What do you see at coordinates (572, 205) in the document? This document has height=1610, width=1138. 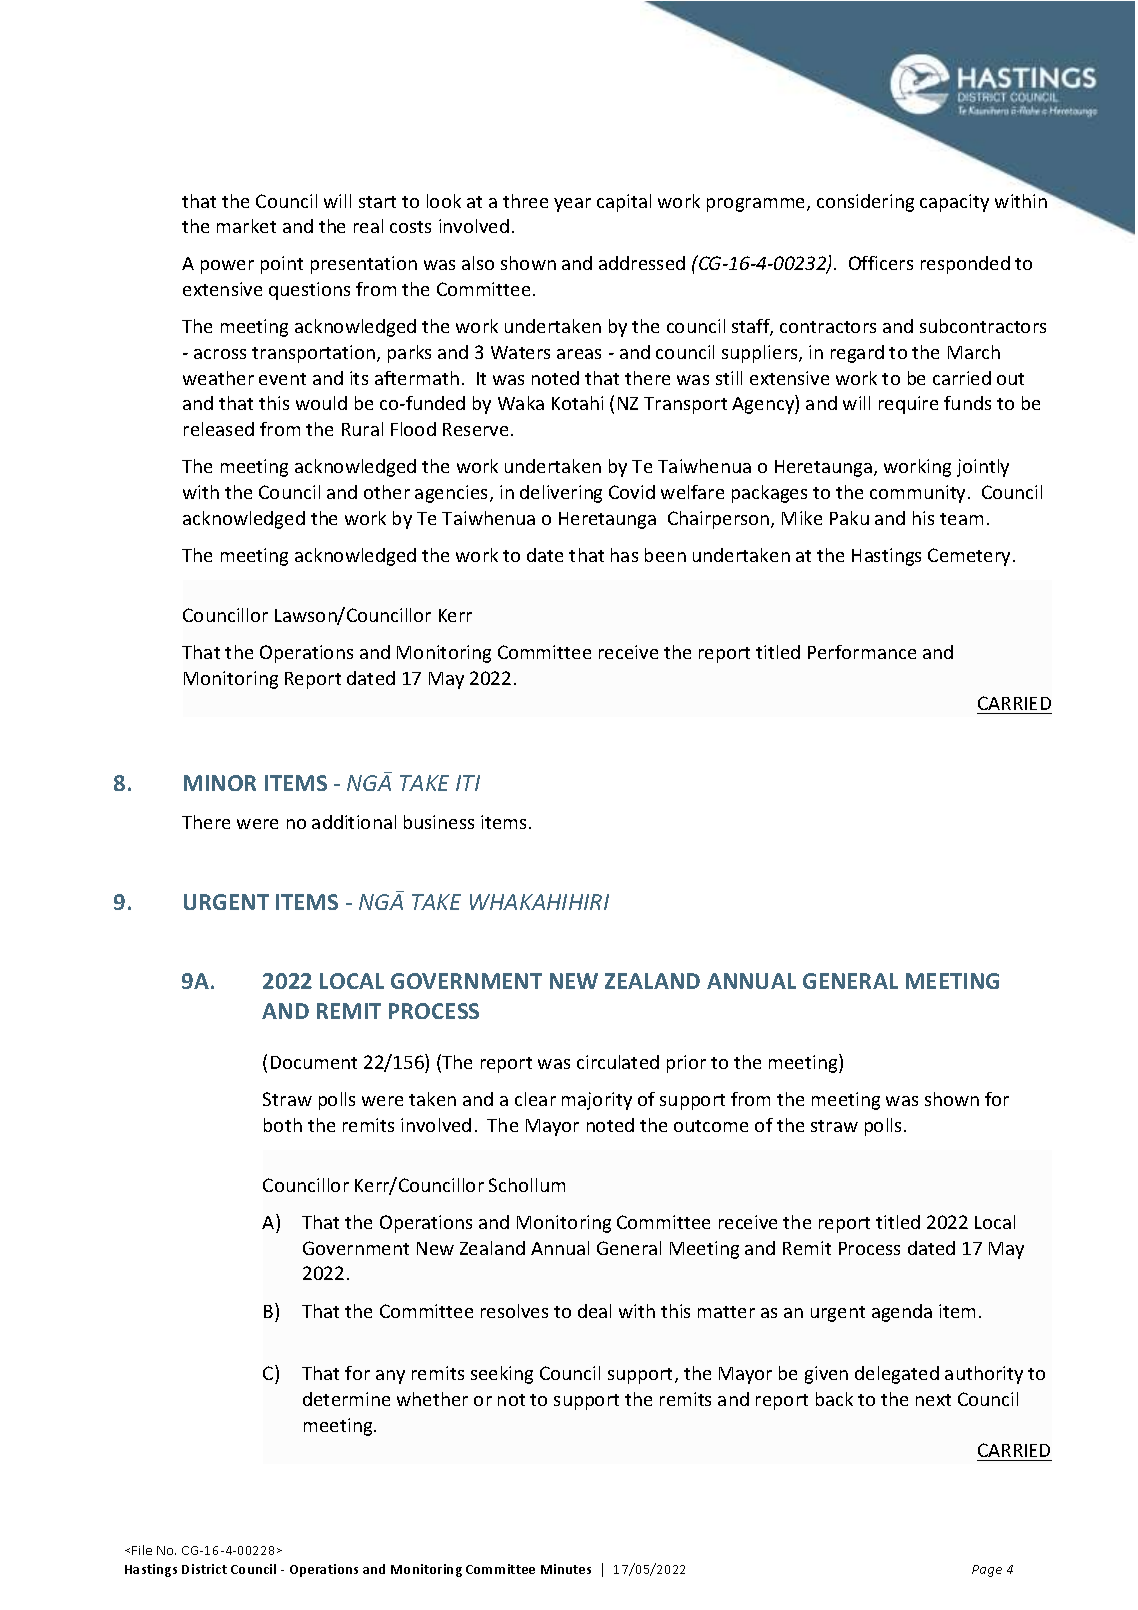 I see `year` at bounding box center [572, 205].
